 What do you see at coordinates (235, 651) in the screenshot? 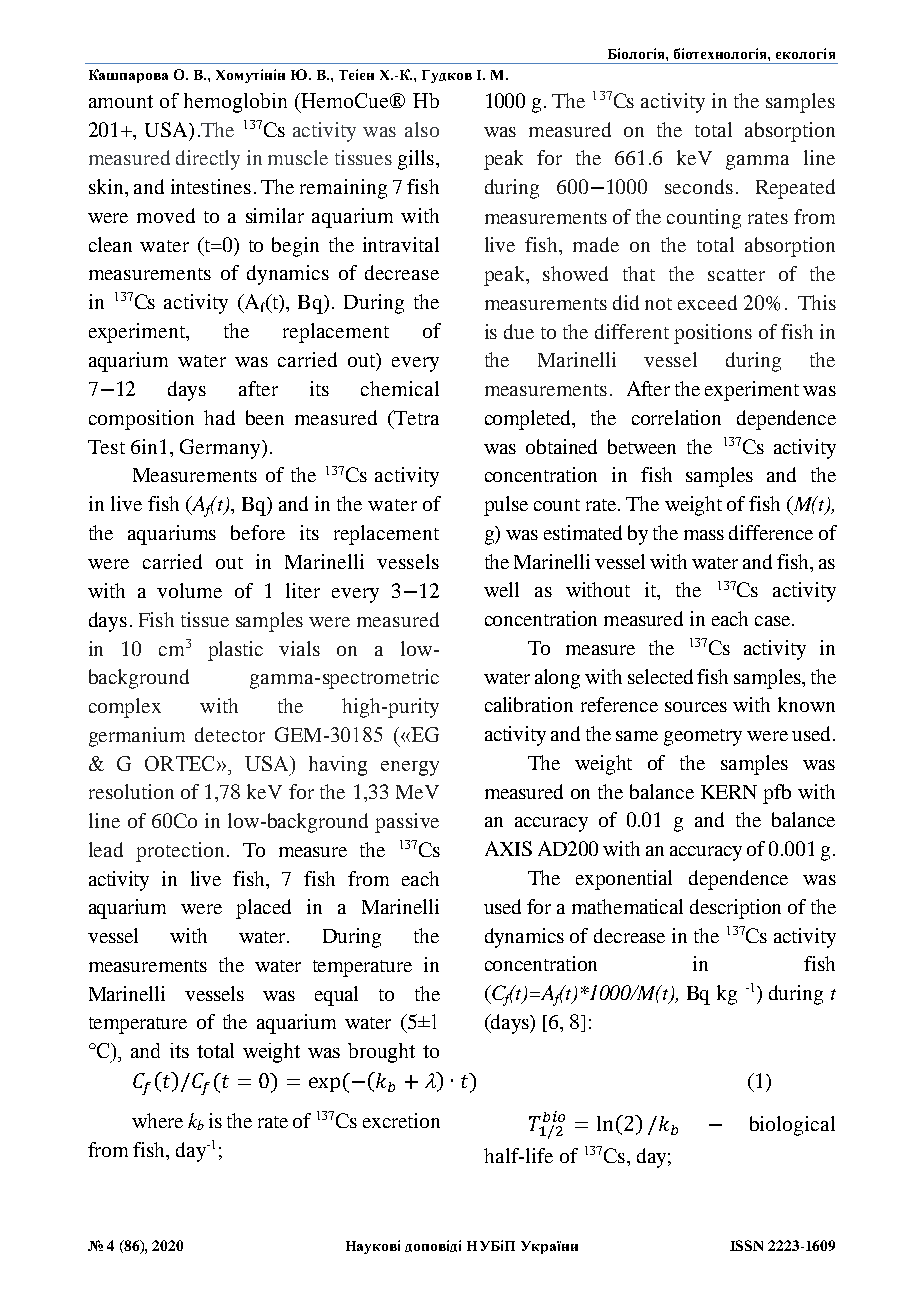
I see `plastic` at bounding box center [235, 651].
